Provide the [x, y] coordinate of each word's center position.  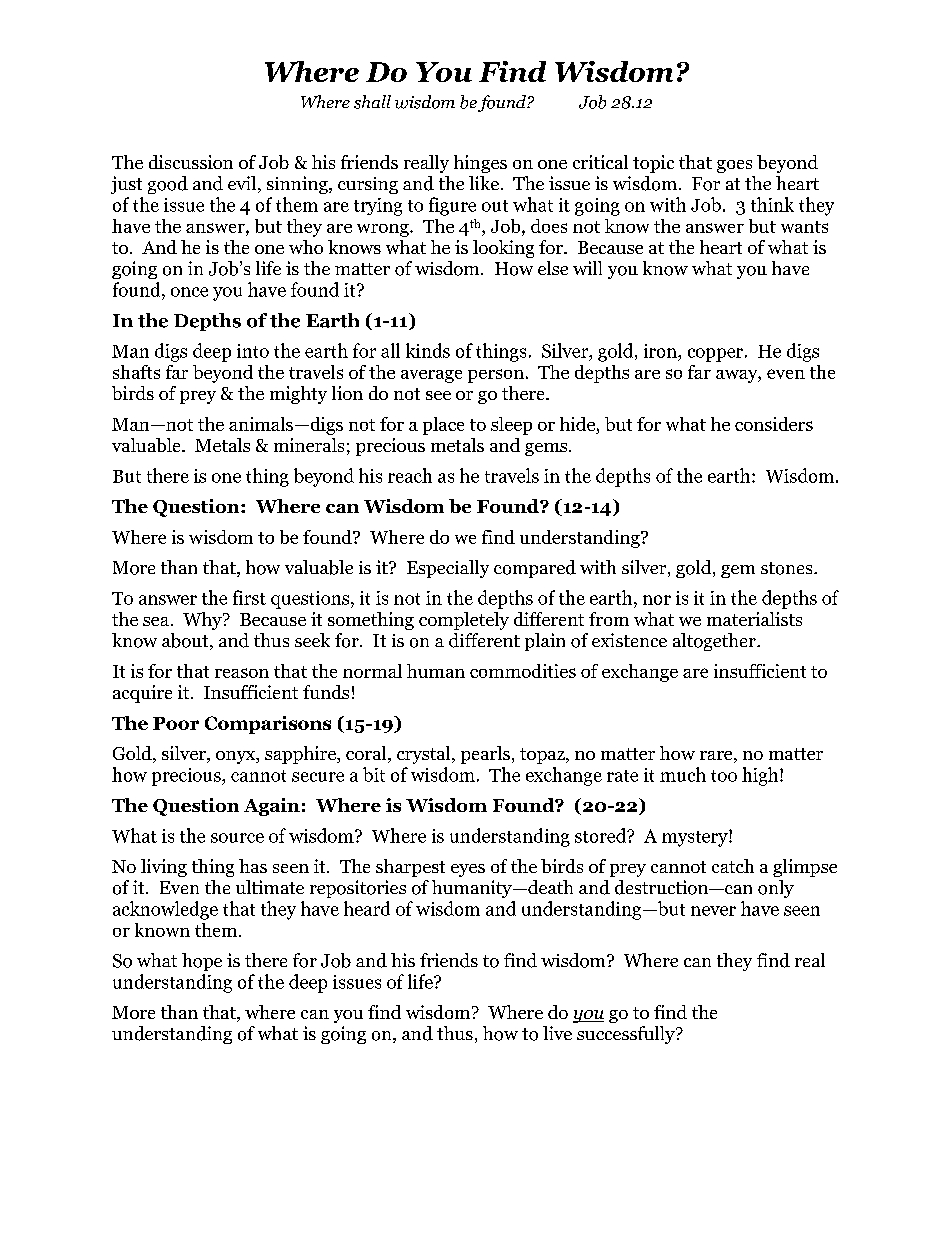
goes [734, 166]
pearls [485, 755]
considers [774, 424]
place [443, 426]
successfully [627, 1035]
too [724, 776]
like [484, 183]
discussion [191, 162]
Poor [176, 723]
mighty [298, 395]
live [557, 1033]
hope [202, 962]
